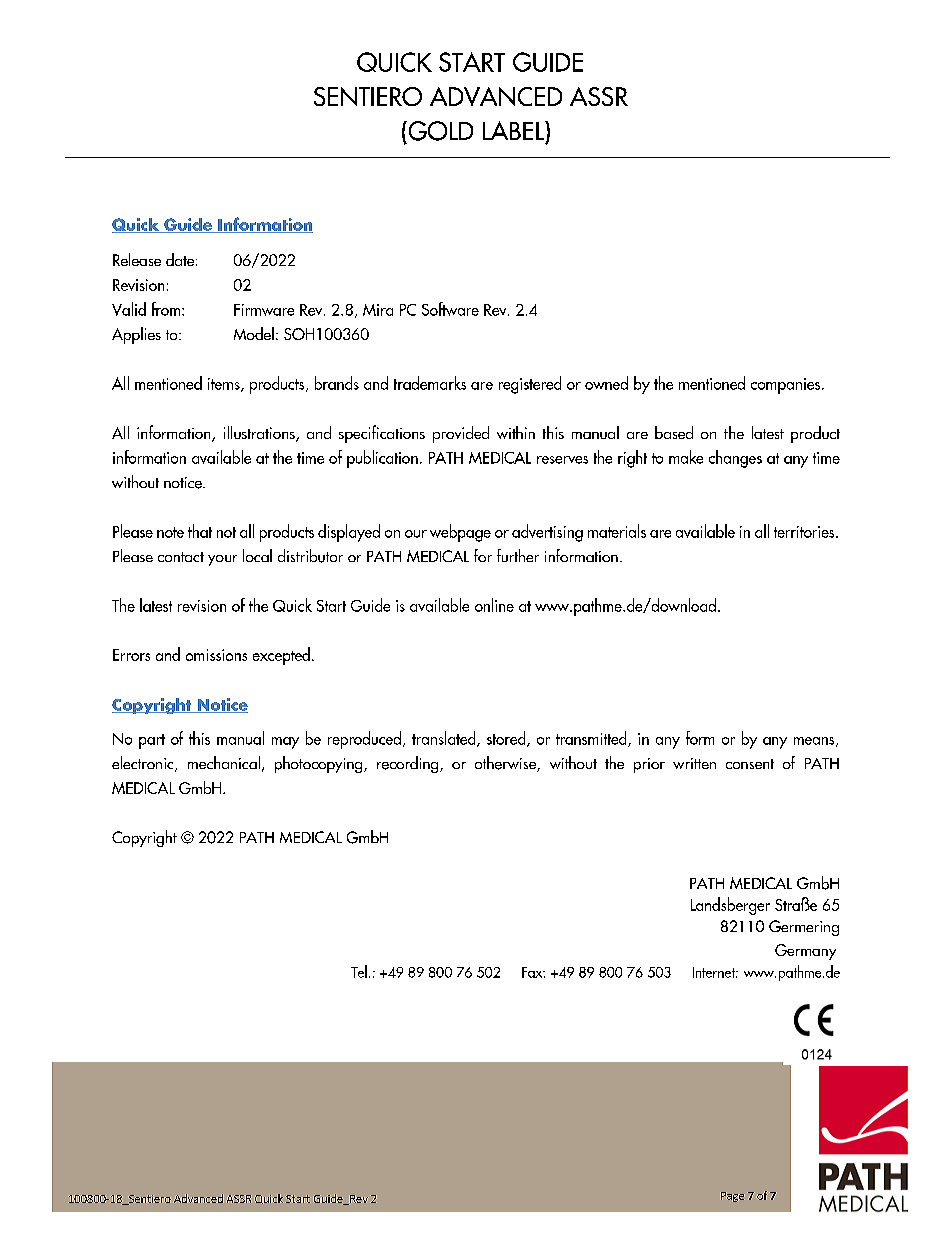  I want to click on contact, so click(181, 557).
